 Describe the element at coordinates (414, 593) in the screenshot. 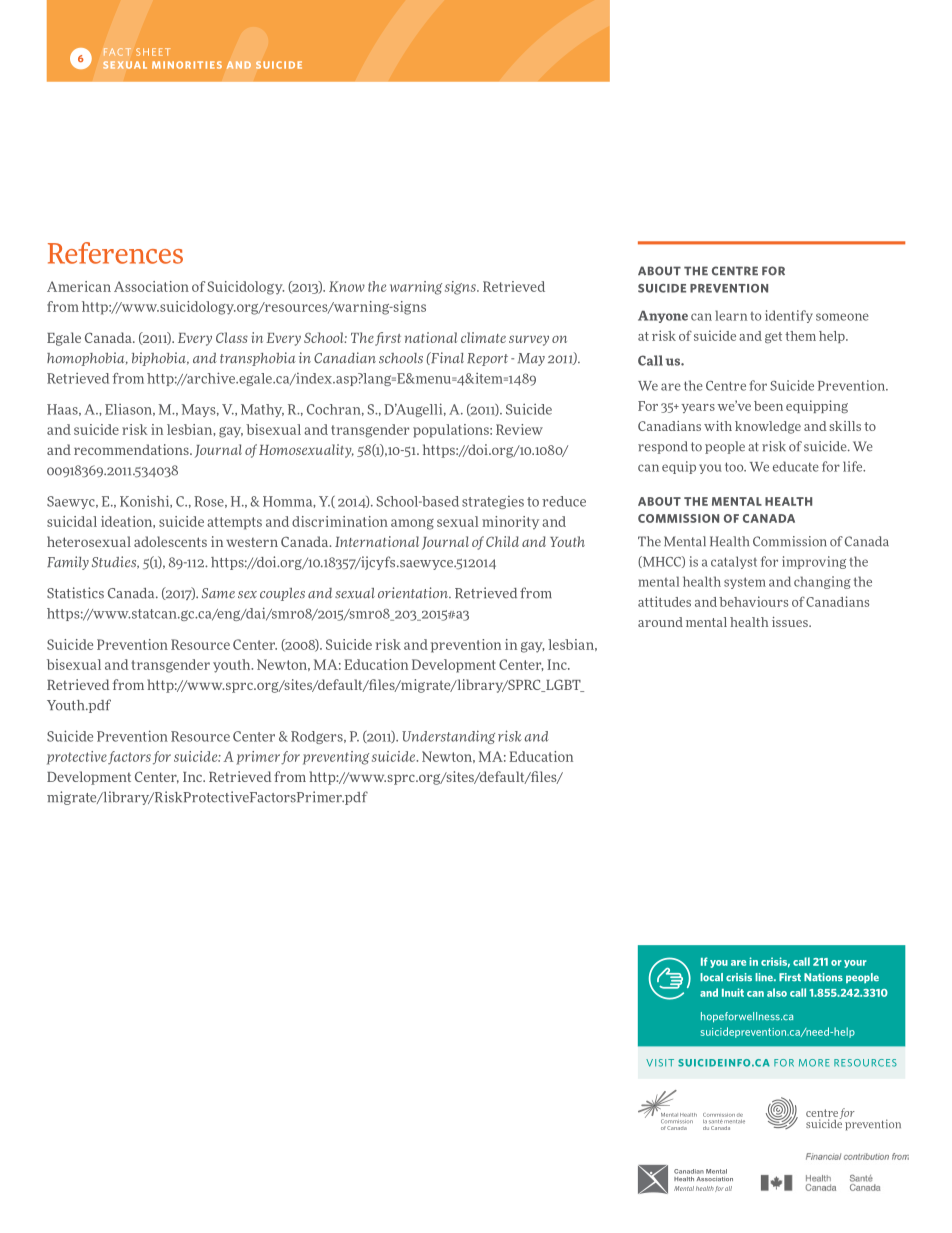

I see `orientation` at that location.
